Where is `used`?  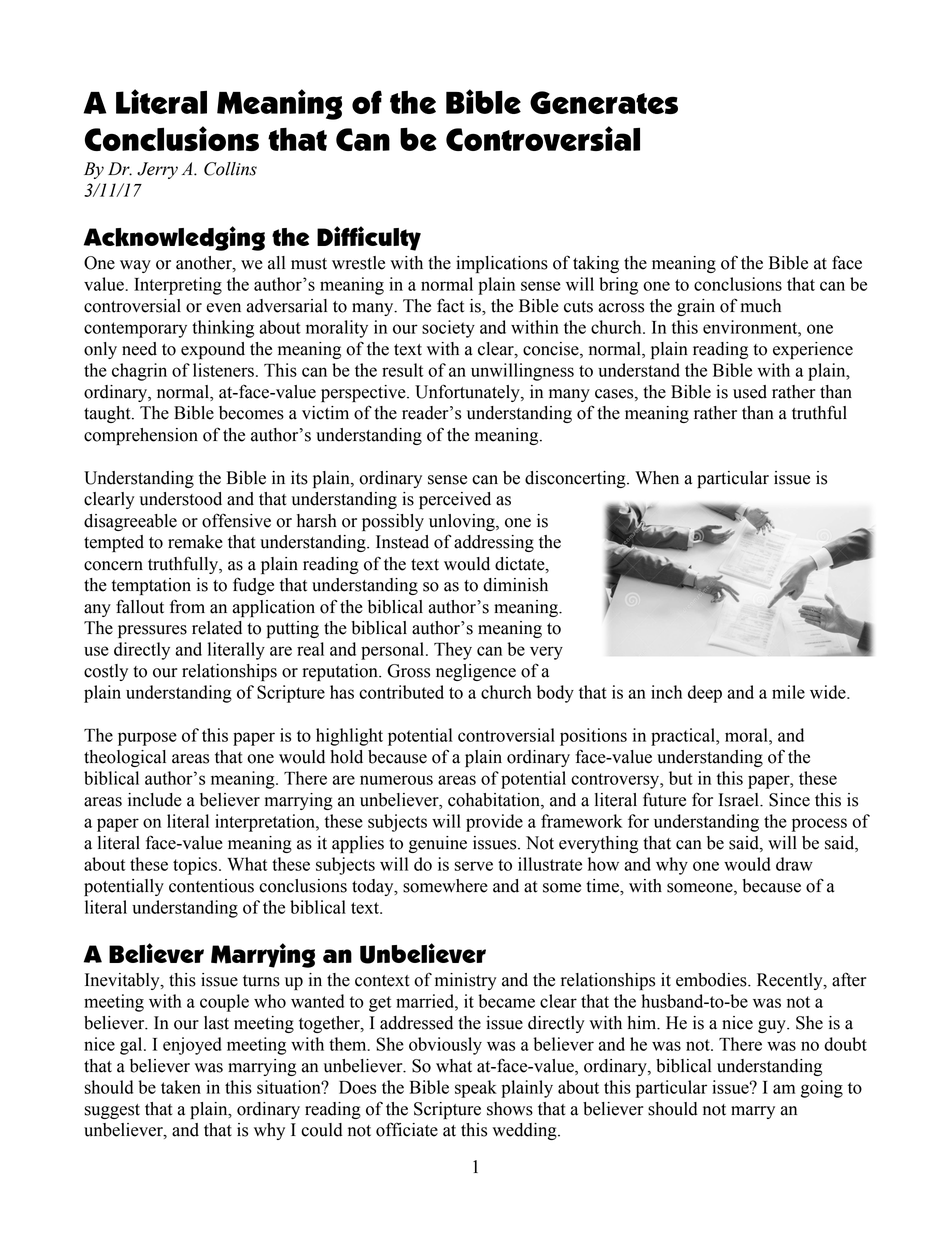 used is located at coordinates (750, 392).
